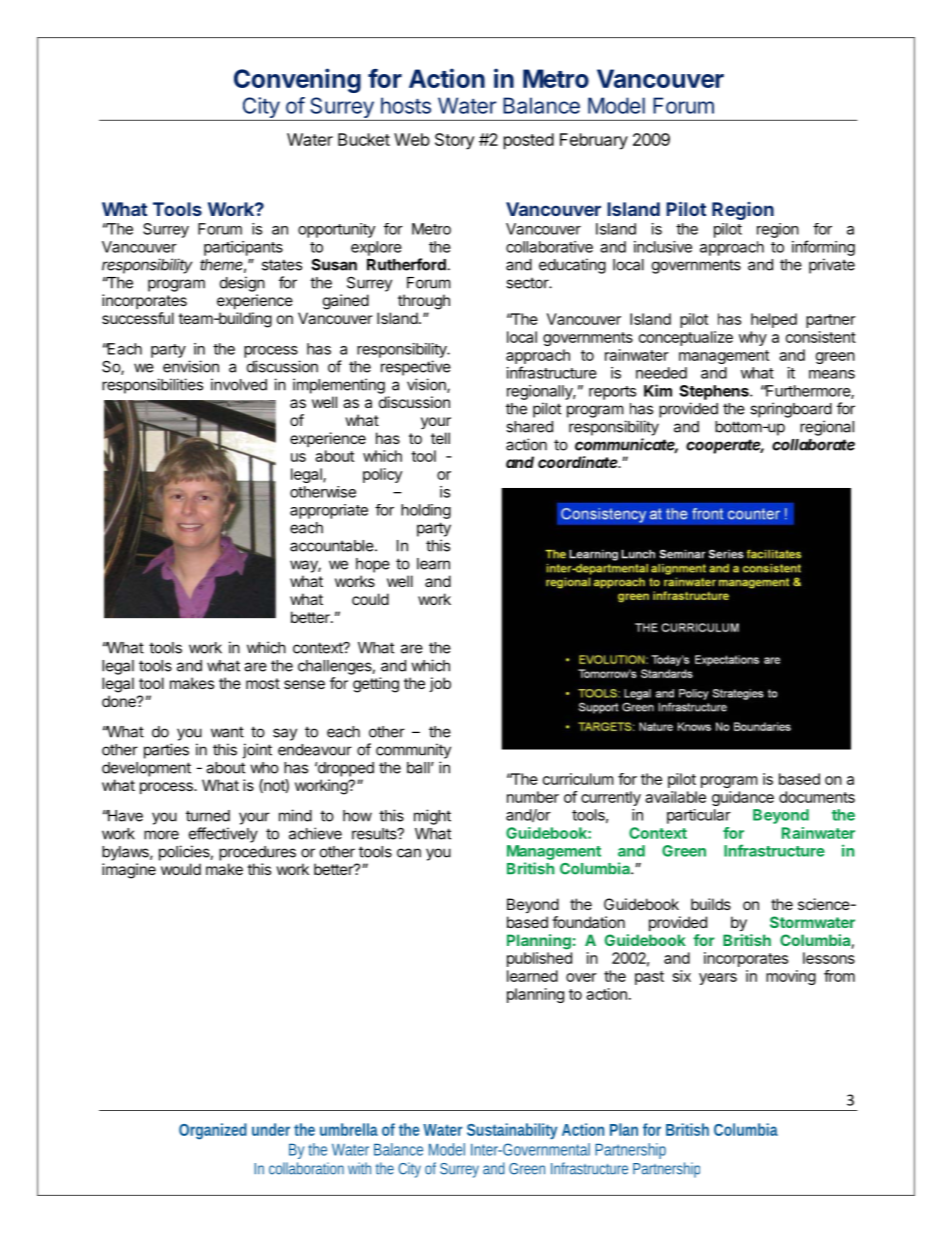  I want to click on turned, so click(208, 816).
